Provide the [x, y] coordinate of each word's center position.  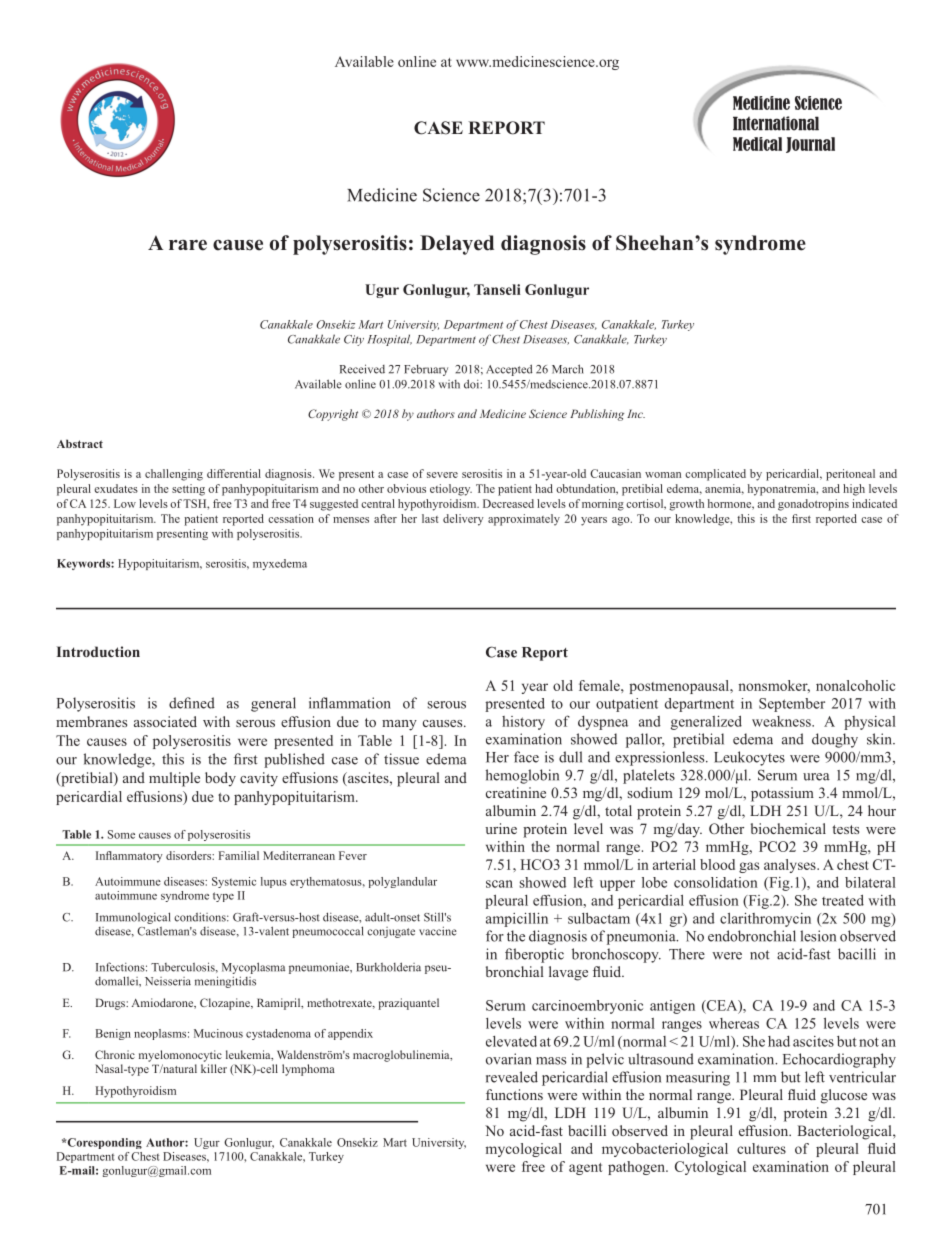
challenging [174, 475]
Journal [810, 145]
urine [501, 828]
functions [514, 1094]
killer [214, 1068]
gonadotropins [813, 505]
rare [188, 245]
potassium [782, 794]
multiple [174, 779]
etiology [451, 490]
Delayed [457, 245]
